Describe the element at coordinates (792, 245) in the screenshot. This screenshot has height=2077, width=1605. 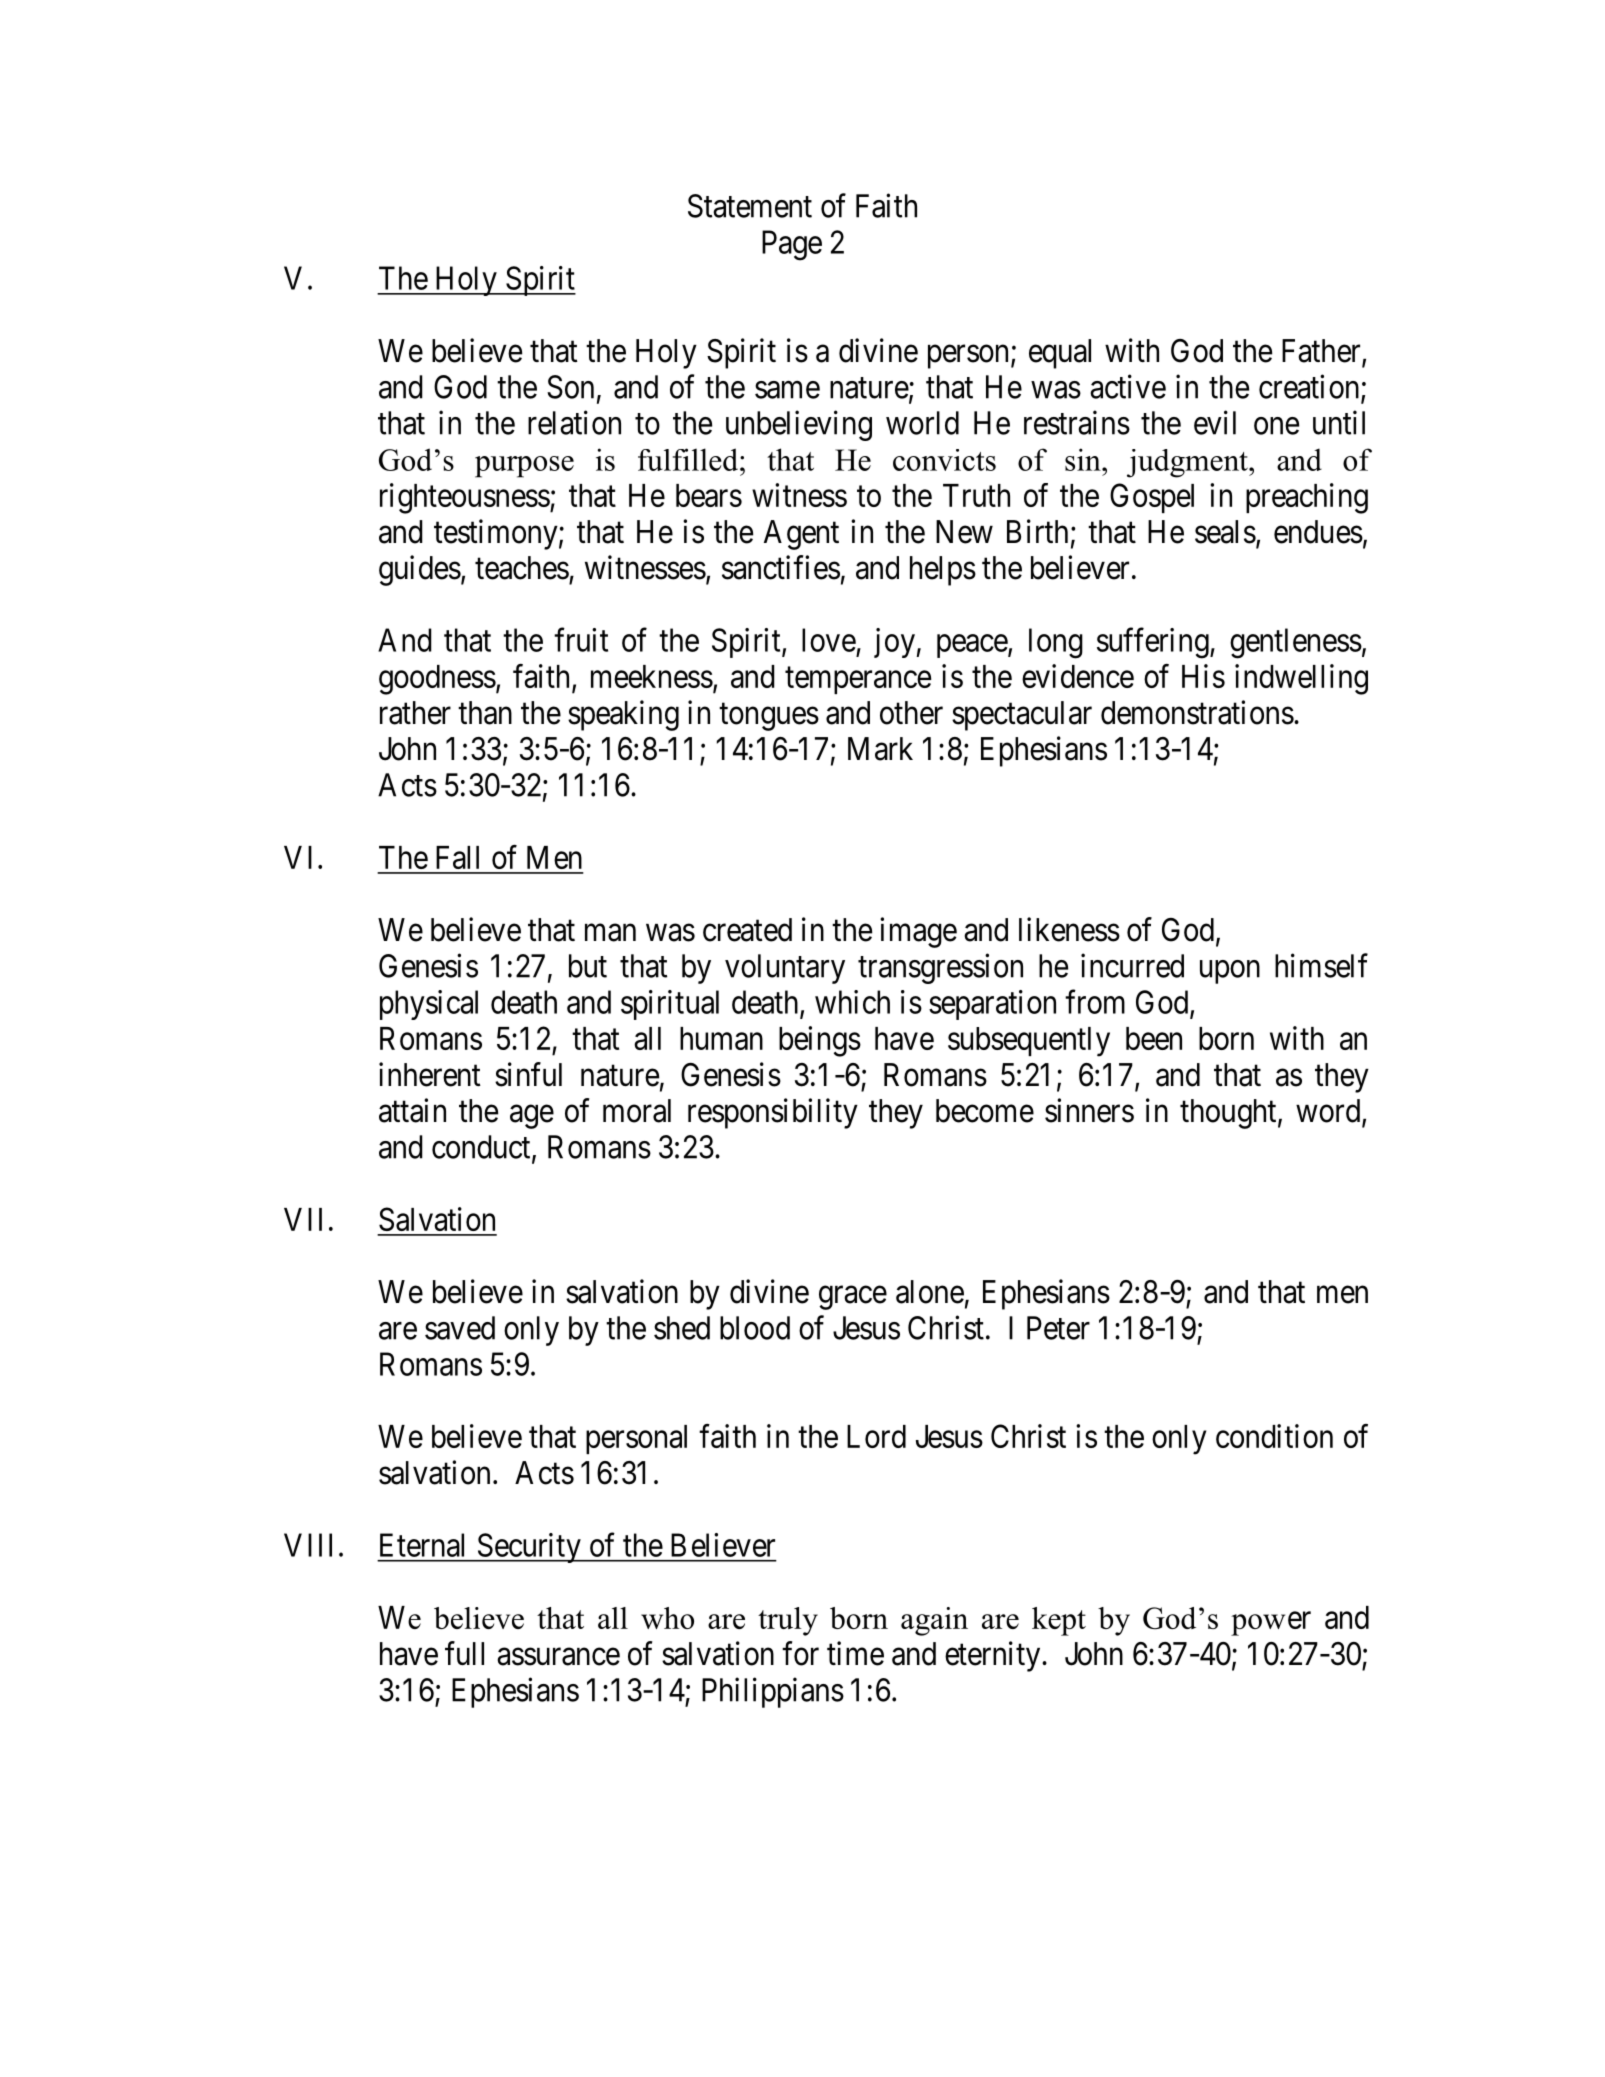
I see `Page` at that location.
